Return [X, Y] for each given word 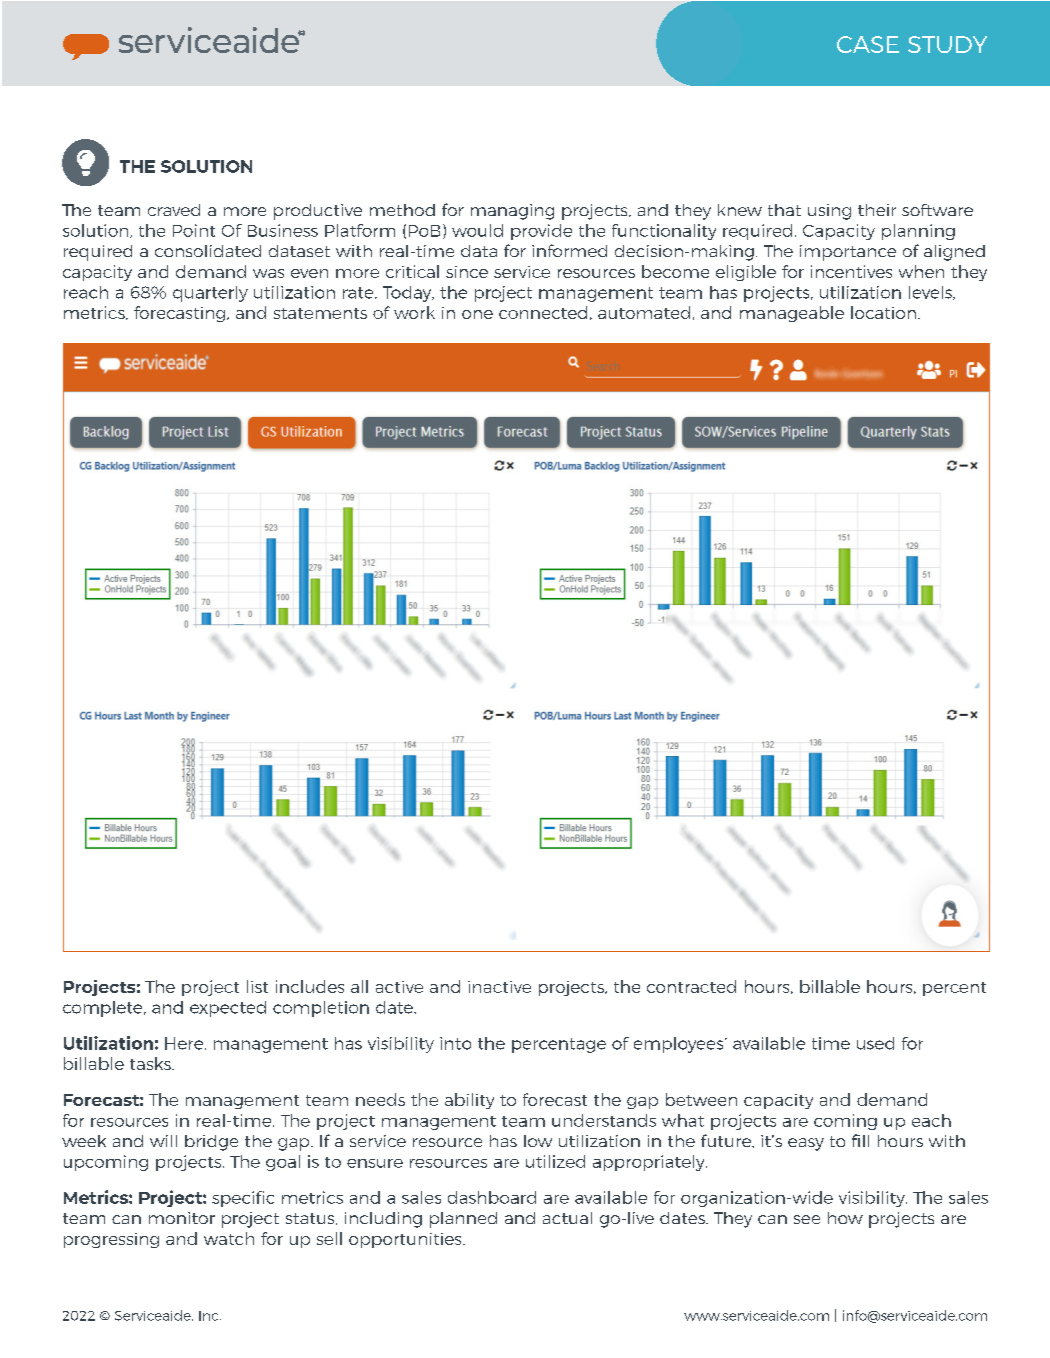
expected [228, 1009]
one [477, 314]
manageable [792, 314]
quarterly [210, 294]
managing [512, 212]
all [359, 986]
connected [543, 312]
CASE [868, 44]
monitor [182, 1218]
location [883, 312]
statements [320, 313]
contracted [691, 986]
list [257, 986]
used [875, 1043]
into [455, 1043]
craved [174, 210]
